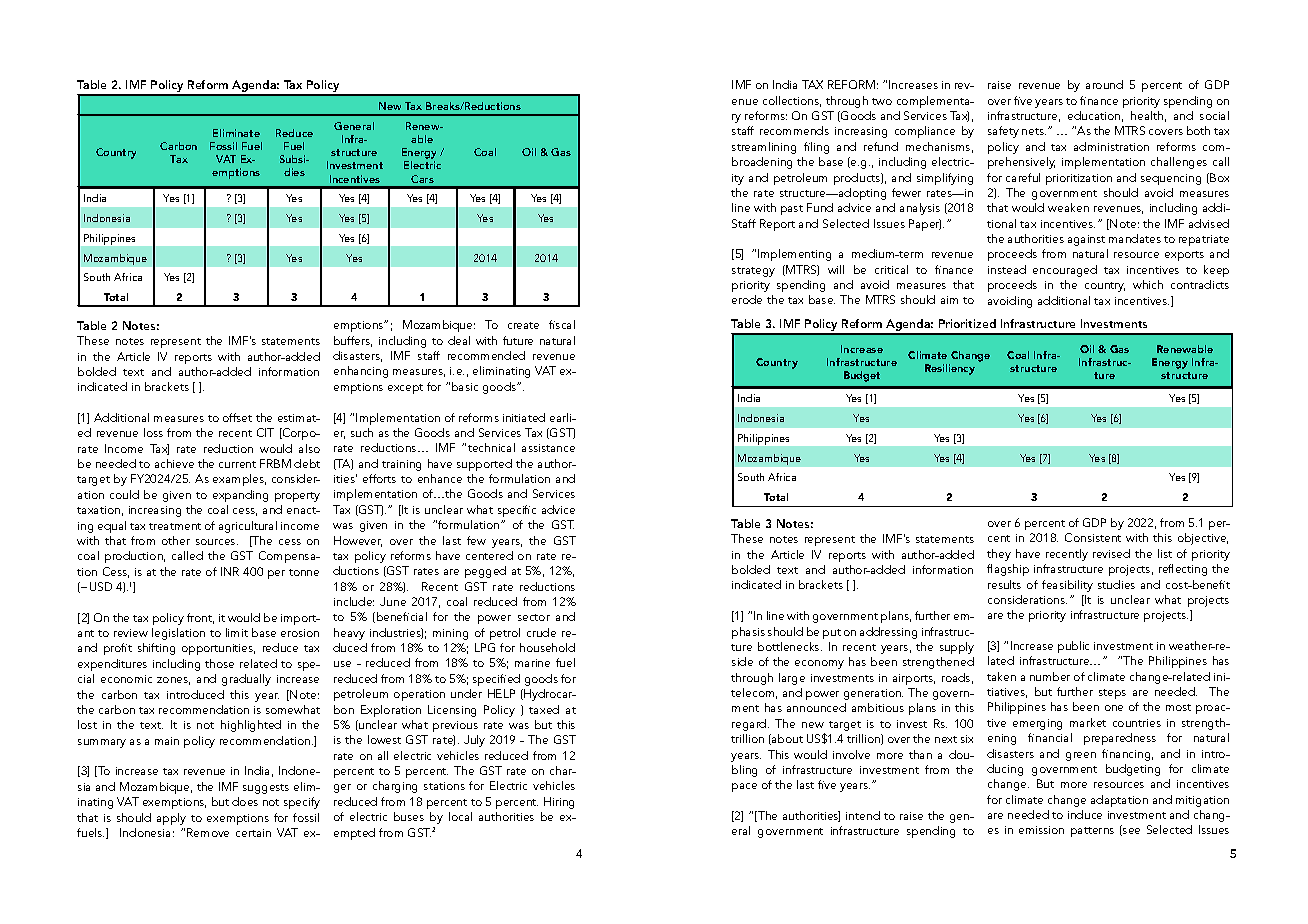  What do you see at coordinates (1085, 814) in the screenshot?
I see `induce` at bounding box center [1085, 814].
